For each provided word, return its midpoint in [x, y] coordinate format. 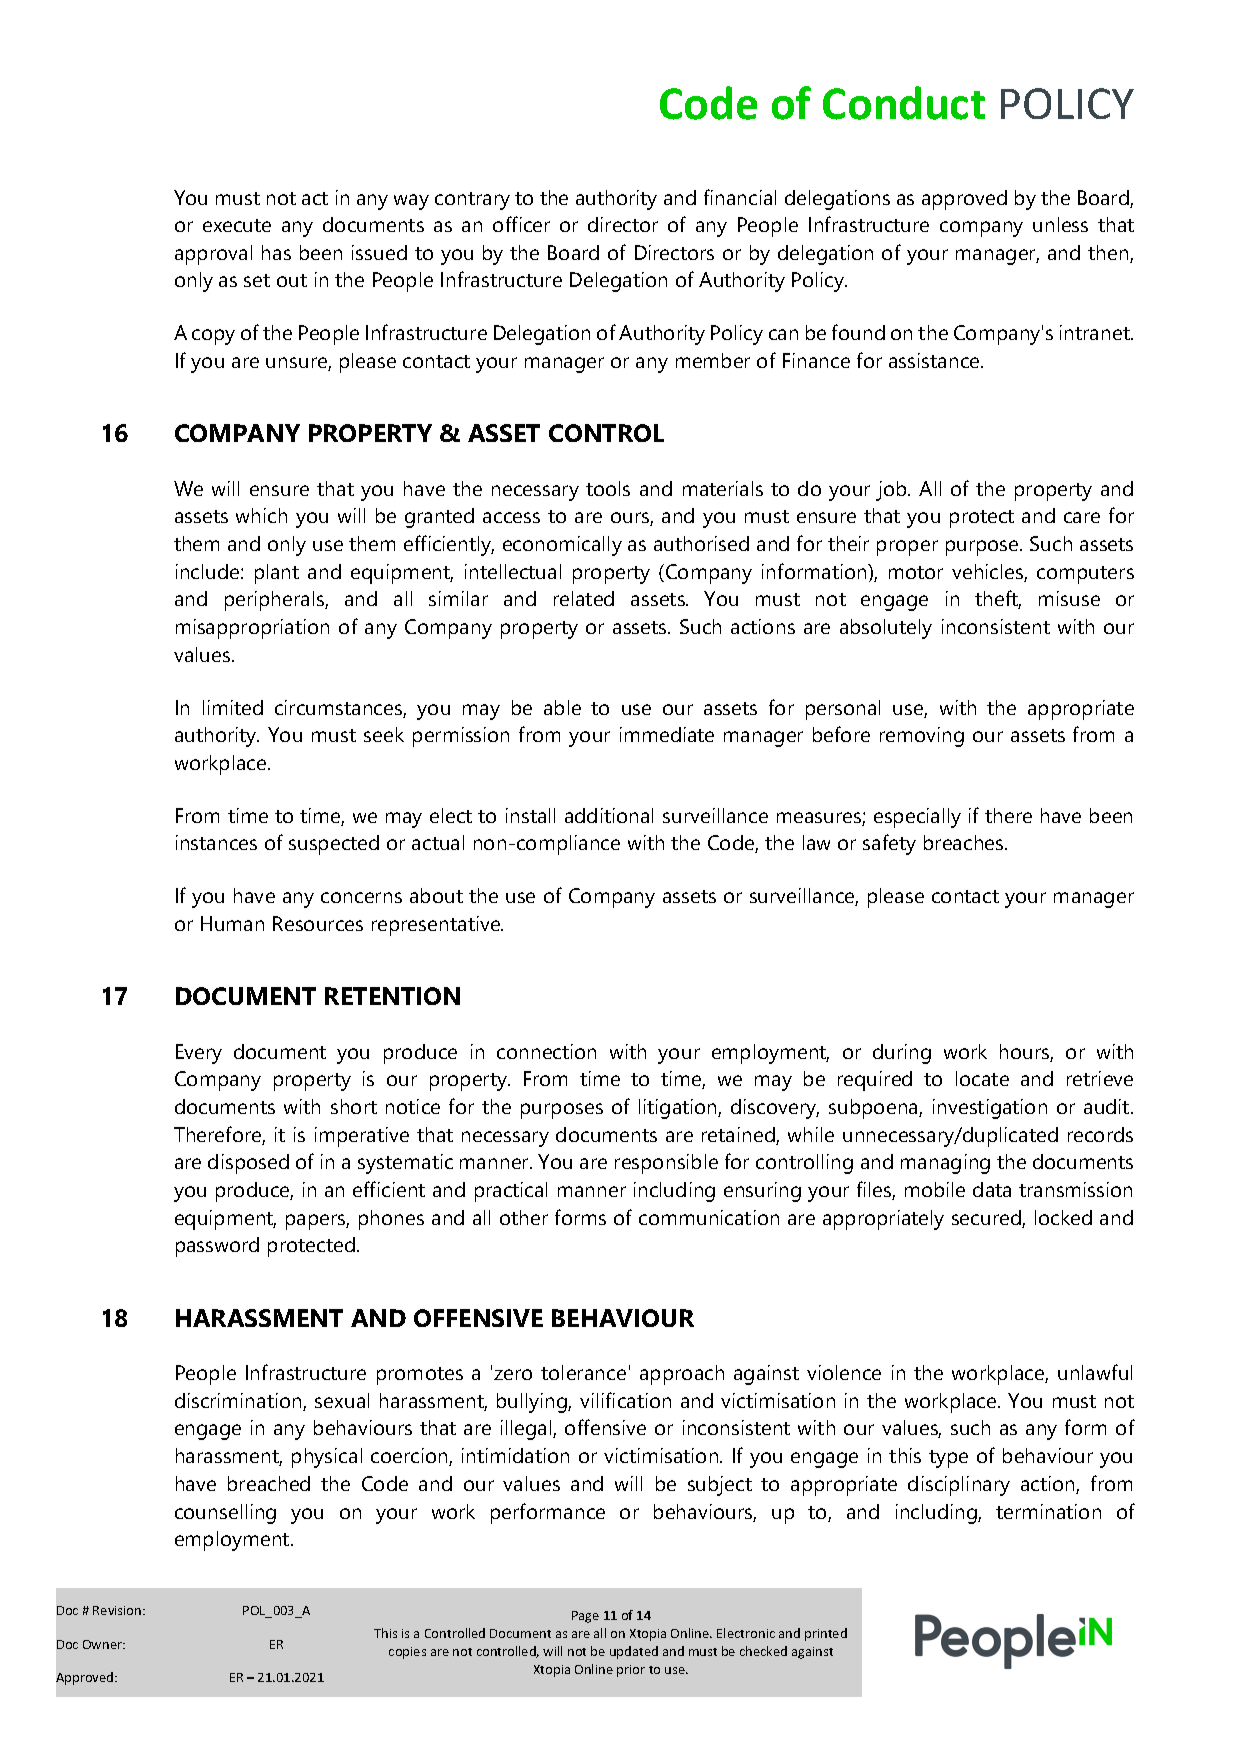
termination [1048, 1511]
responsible [666, 1164]
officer [521, 224]
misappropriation [252, 629]
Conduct [904, 103]
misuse [1069, 598]
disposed [248, 1164]
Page [585, 1617]
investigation [990, 1109]
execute [237, 225]
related [584, 598]
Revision [118, 1610]
